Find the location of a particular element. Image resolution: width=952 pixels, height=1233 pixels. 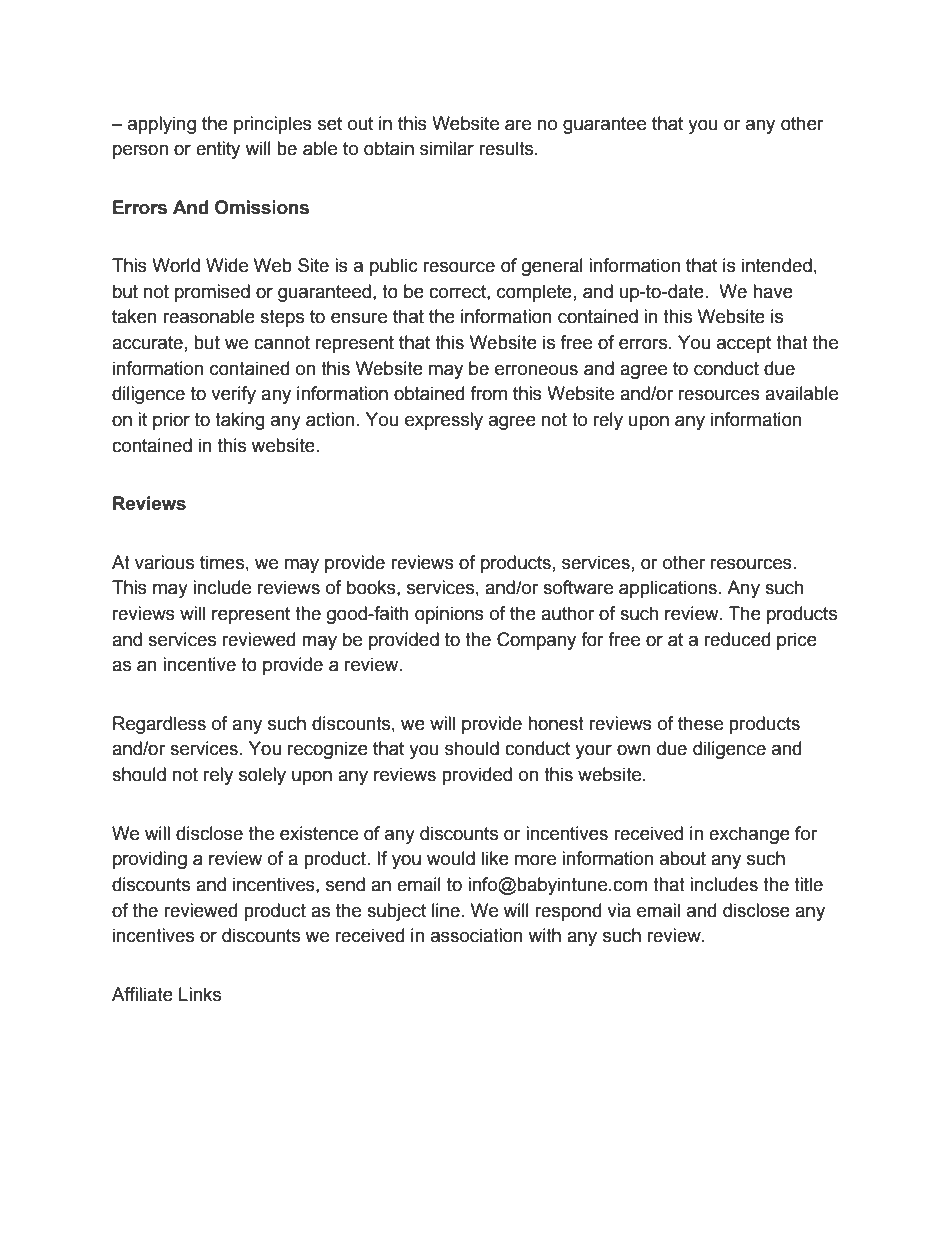

would is located at coordinates (451, 858).
